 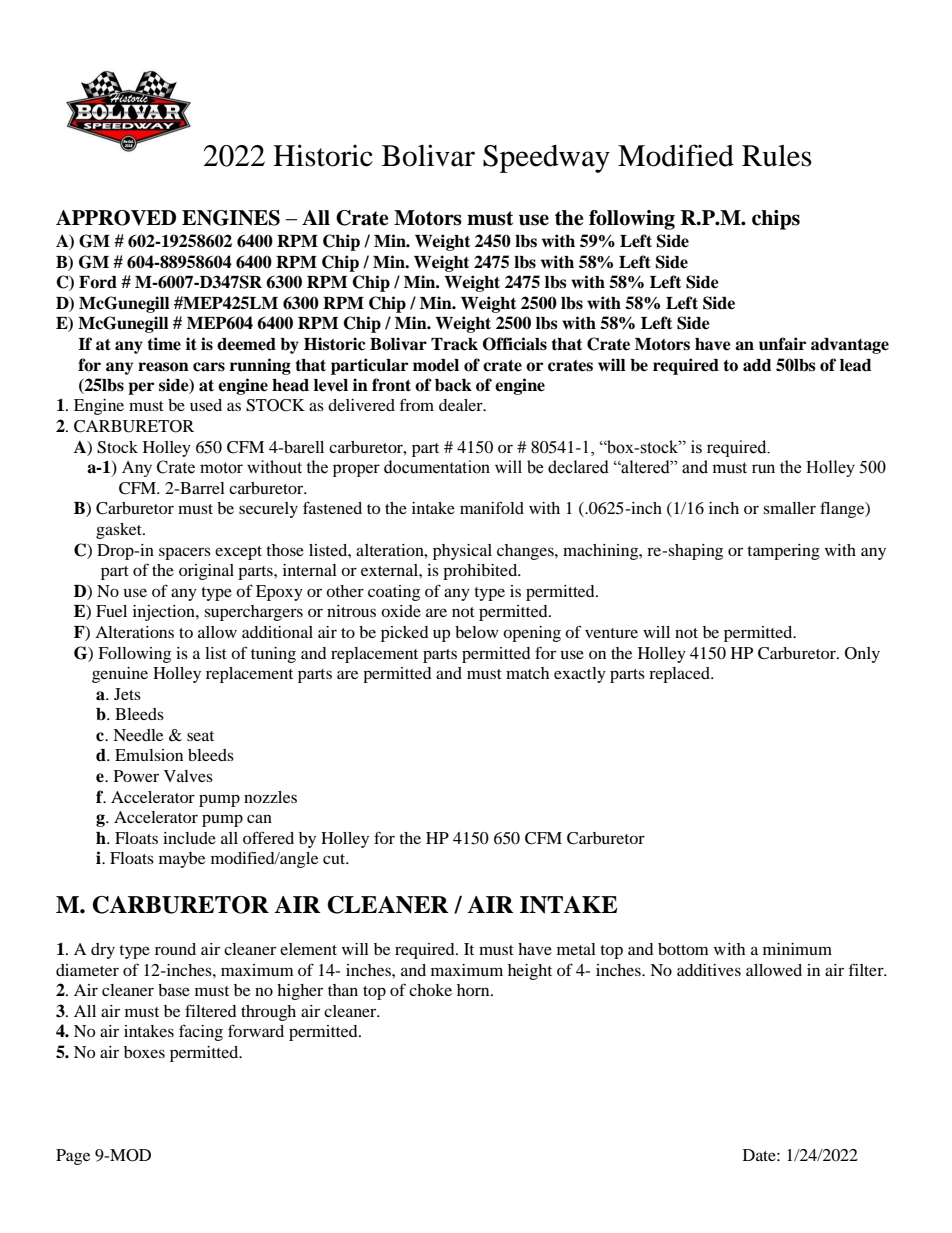 What do you see at coordinates (120, 675) in the screenshot?
I see `genuine` at bounding box center [120, 675].
